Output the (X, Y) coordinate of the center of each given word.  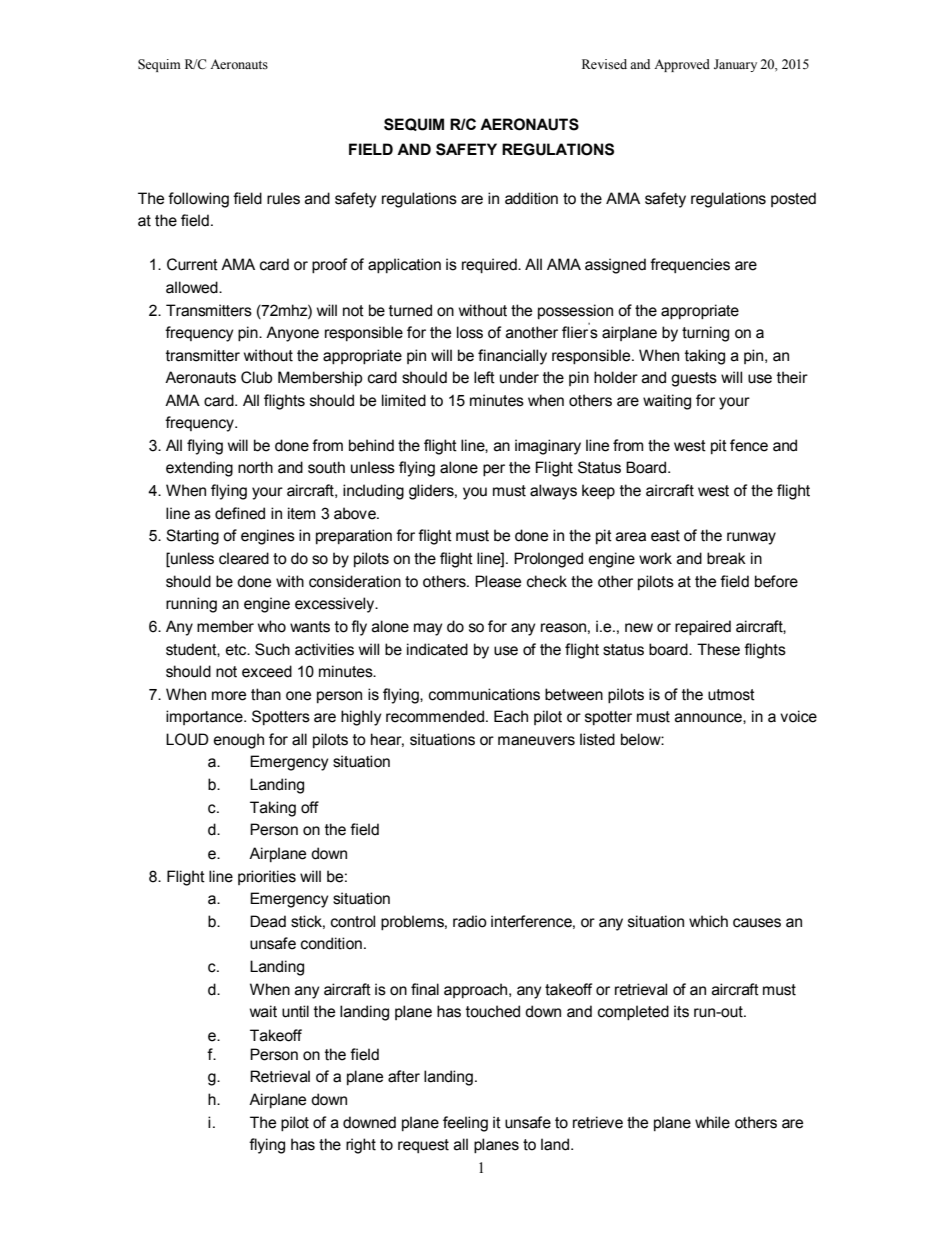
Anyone (292, 334)
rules (283, 198)
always (553, 492)
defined (240, 513)
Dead (268, 921)
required (490, 265)
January (735, 65)
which (708, 921)
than (266, 694)
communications (484, 694)
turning (705, 334)
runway (751, 538)
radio (470, 921)
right (361, 1146)
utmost (731, 695)
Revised (604, 64)
